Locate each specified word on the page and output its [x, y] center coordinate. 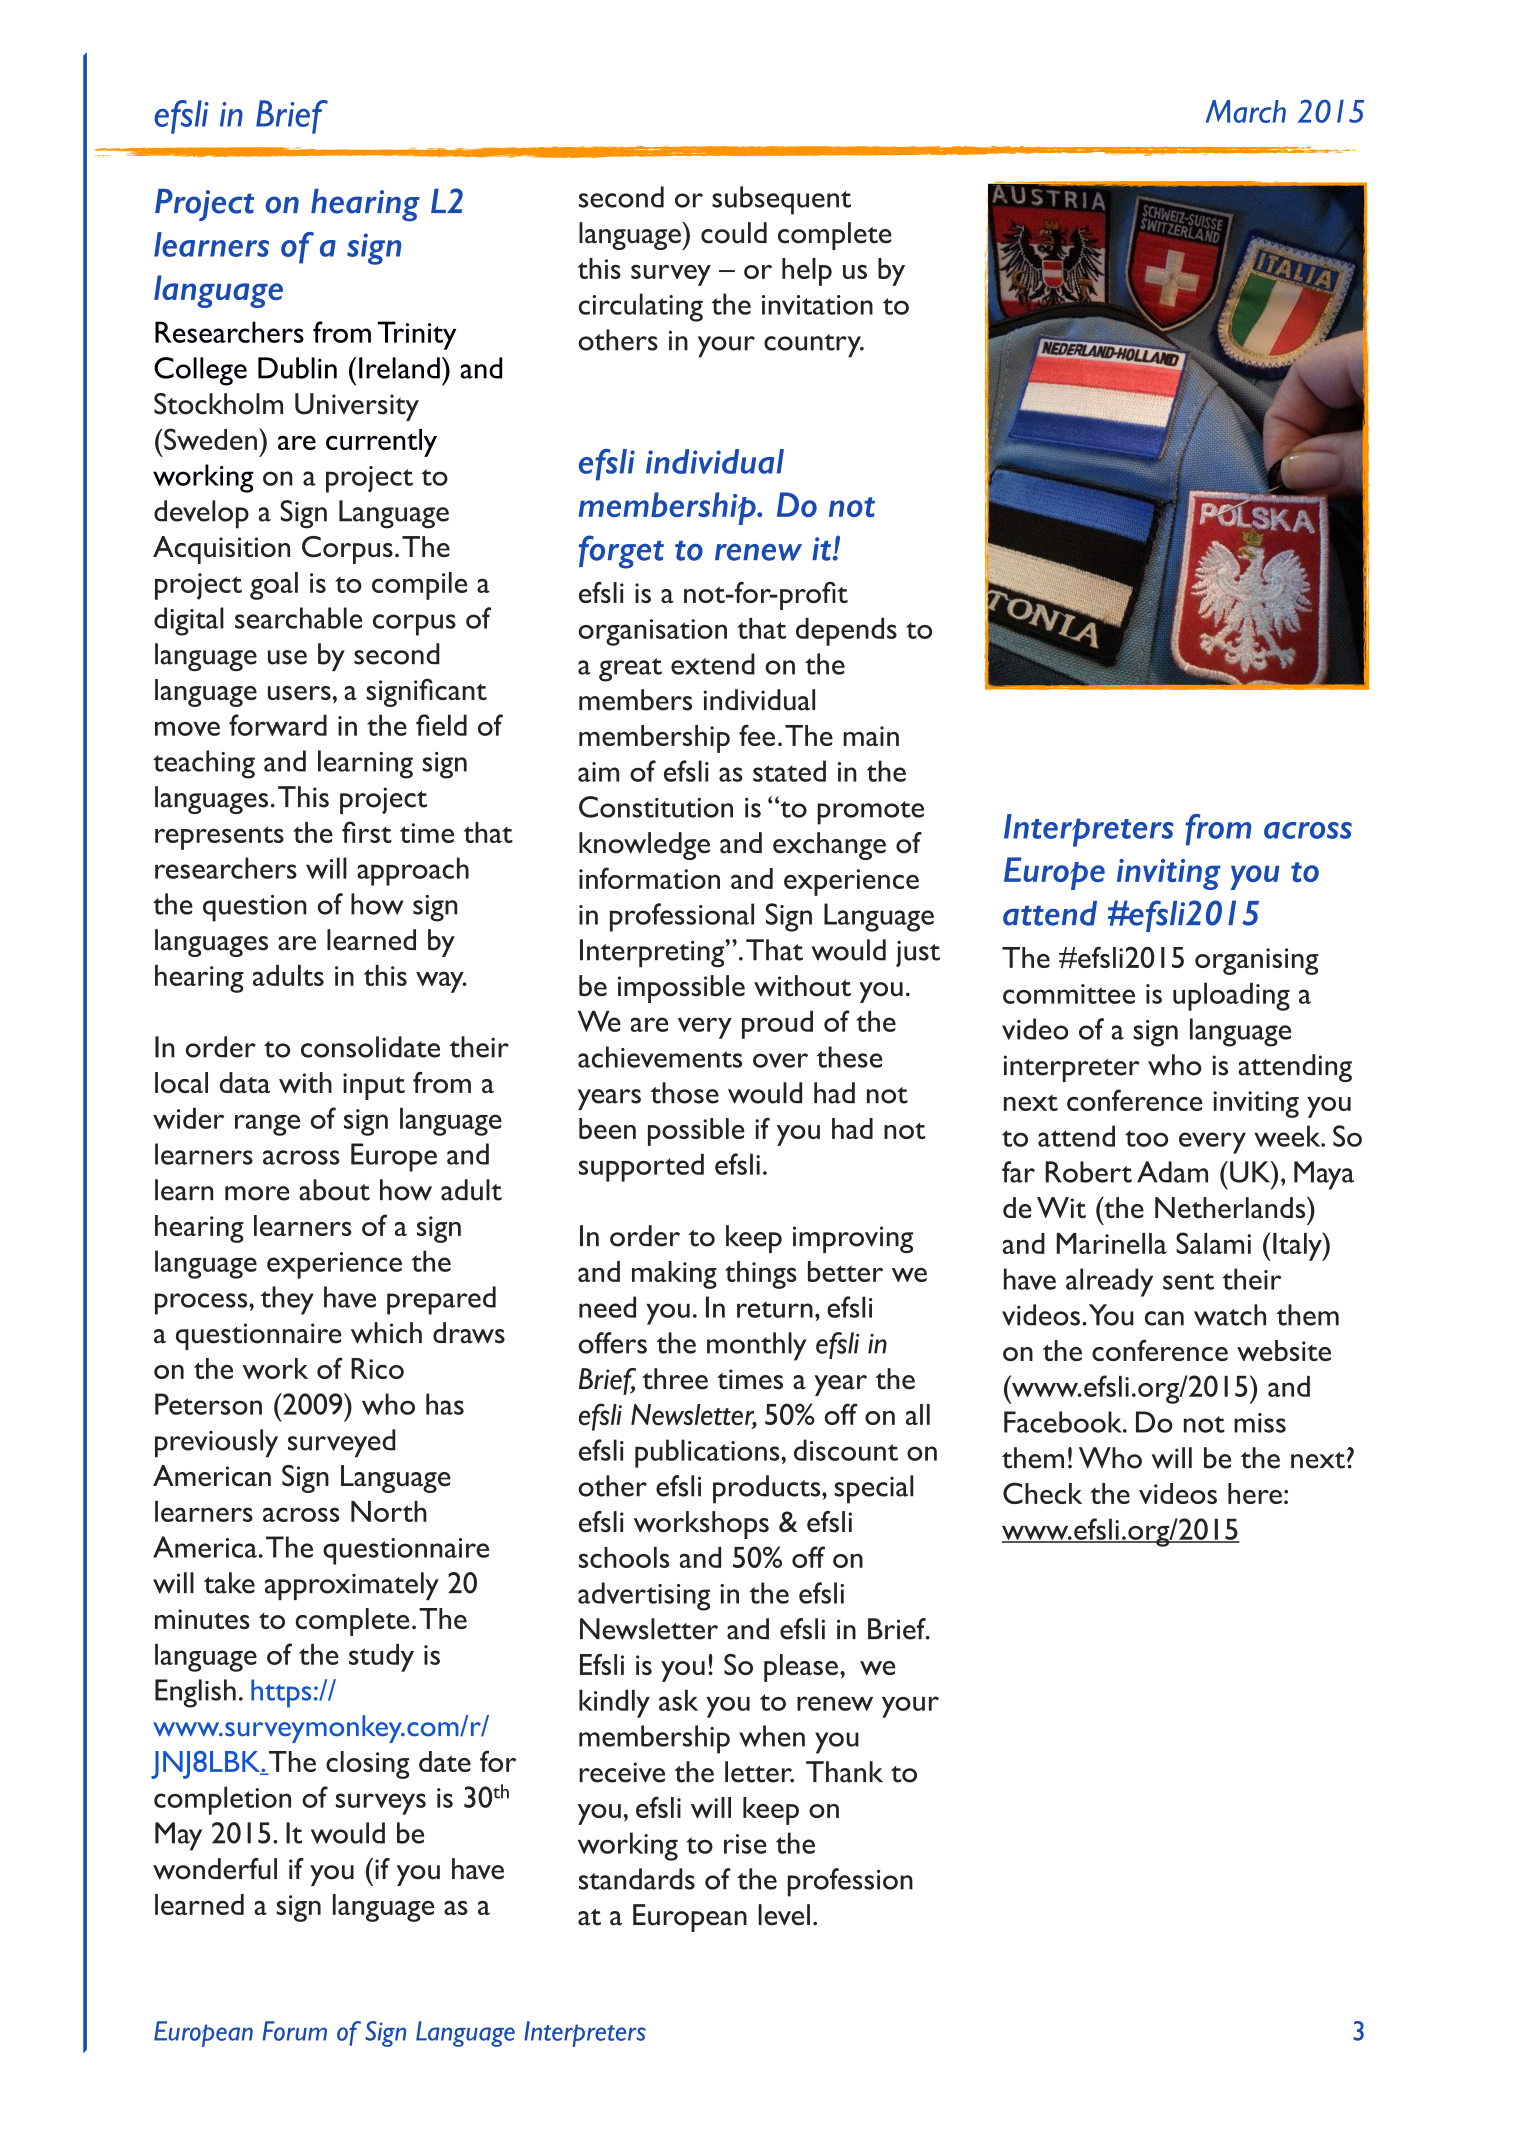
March [1246, 111]
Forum [294, 2031]
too [1146, 1138]
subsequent [781, 200]
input [374, 1086]
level [784, 1915]
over [780, 1060]
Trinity [417, 335]
